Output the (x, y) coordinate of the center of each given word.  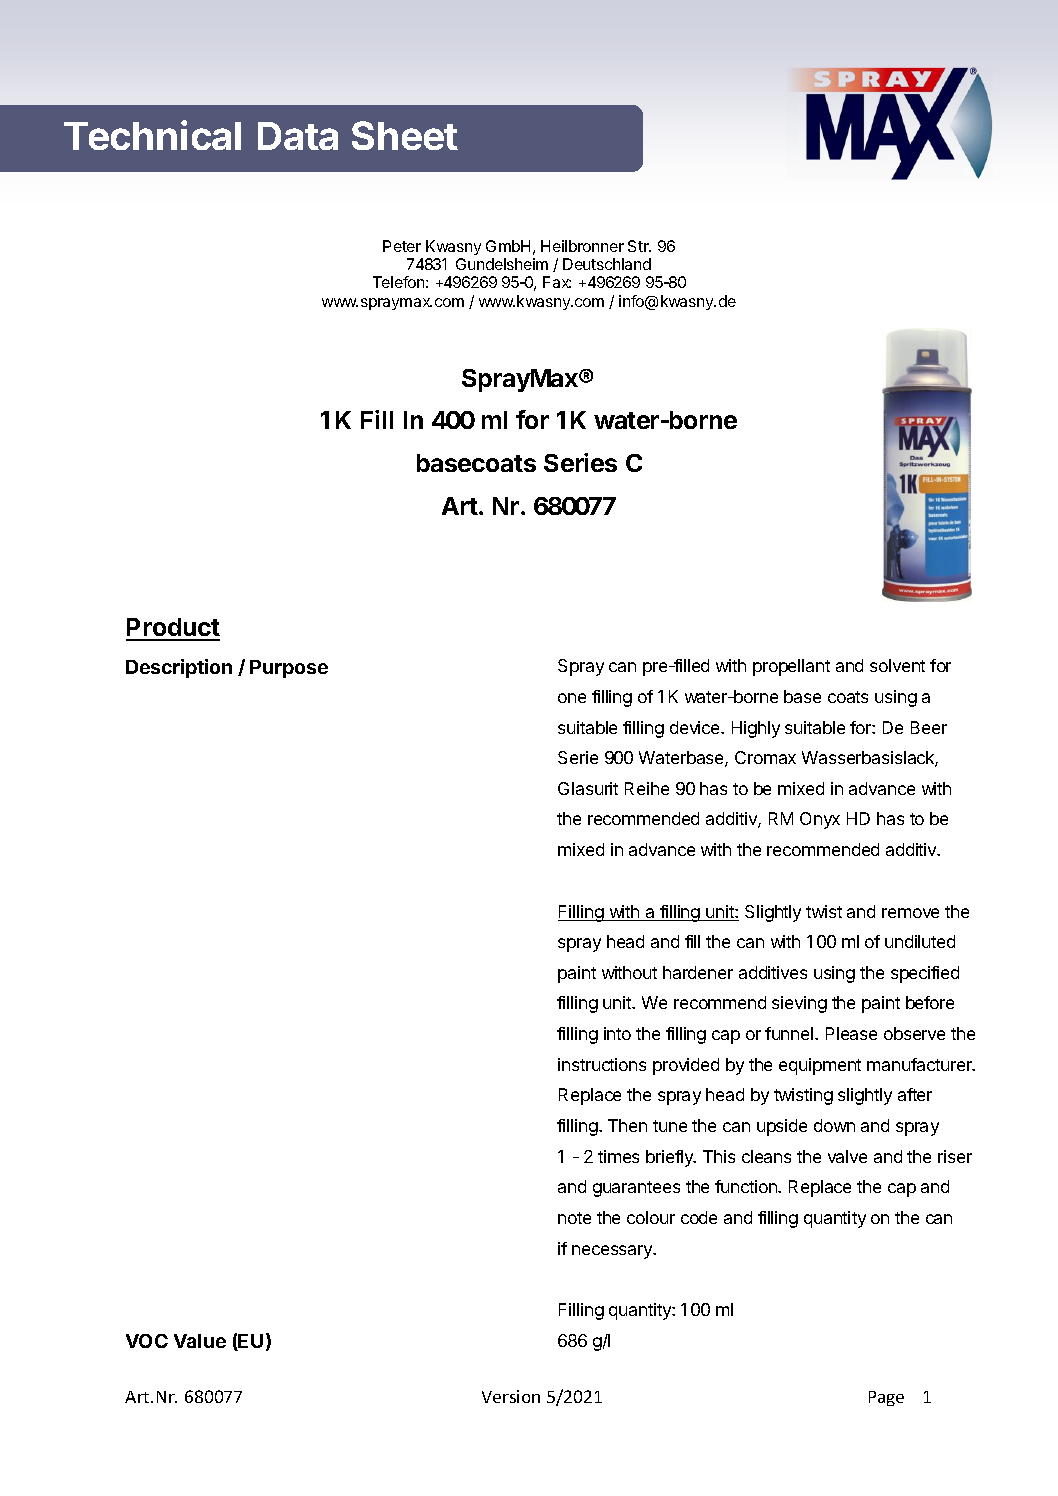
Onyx (820, 820)
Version (511, 1396)
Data (298, 136)
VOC (147, 1341)
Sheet (405, 135)
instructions (602, 1064)
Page (886, 1398)
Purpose (289, 669)
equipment (820, 1066)
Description (179, 668)
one (572, 698)
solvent (897, 665)
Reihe (647, 788)
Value (200, 1341)
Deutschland (607, 264)
